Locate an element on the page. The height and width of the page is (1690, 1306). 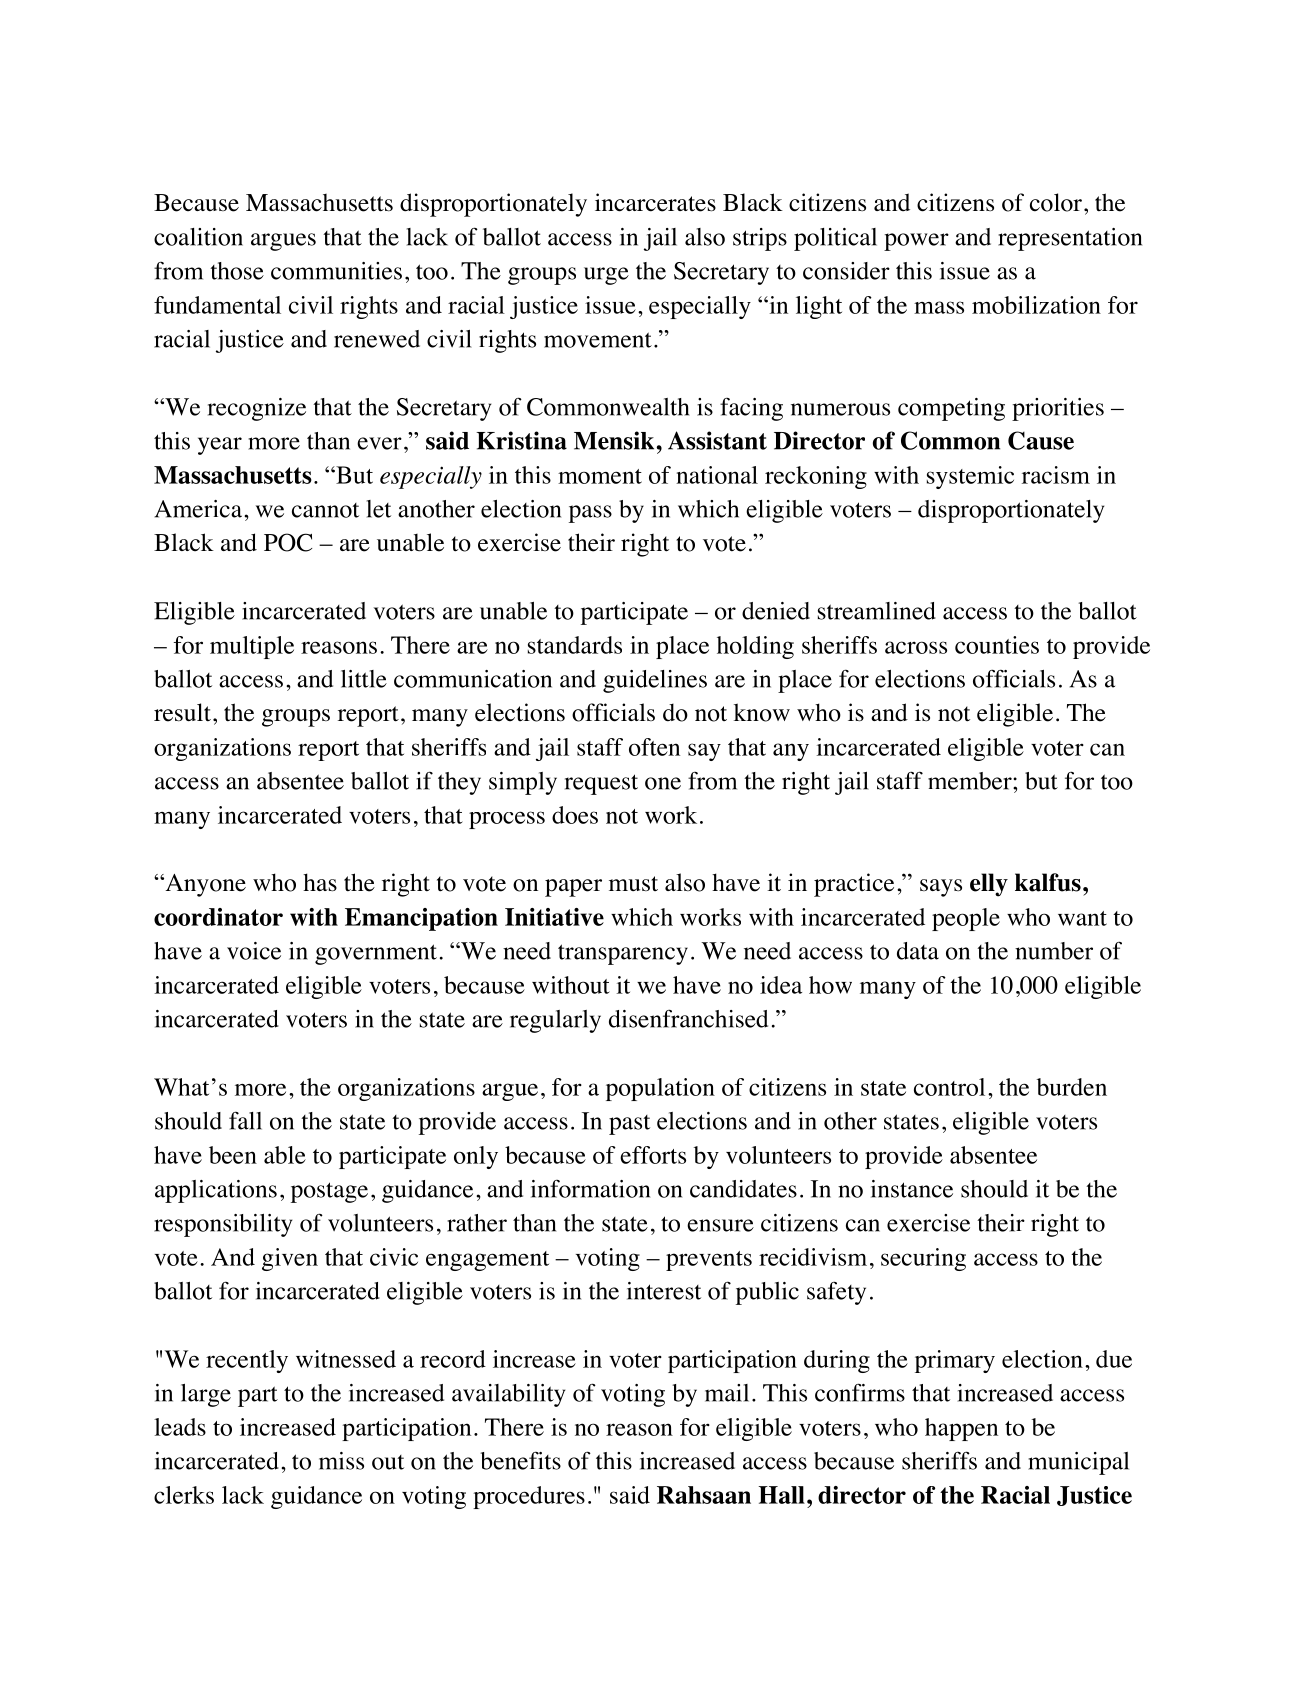
elly is located at coordinates (989, 885).
